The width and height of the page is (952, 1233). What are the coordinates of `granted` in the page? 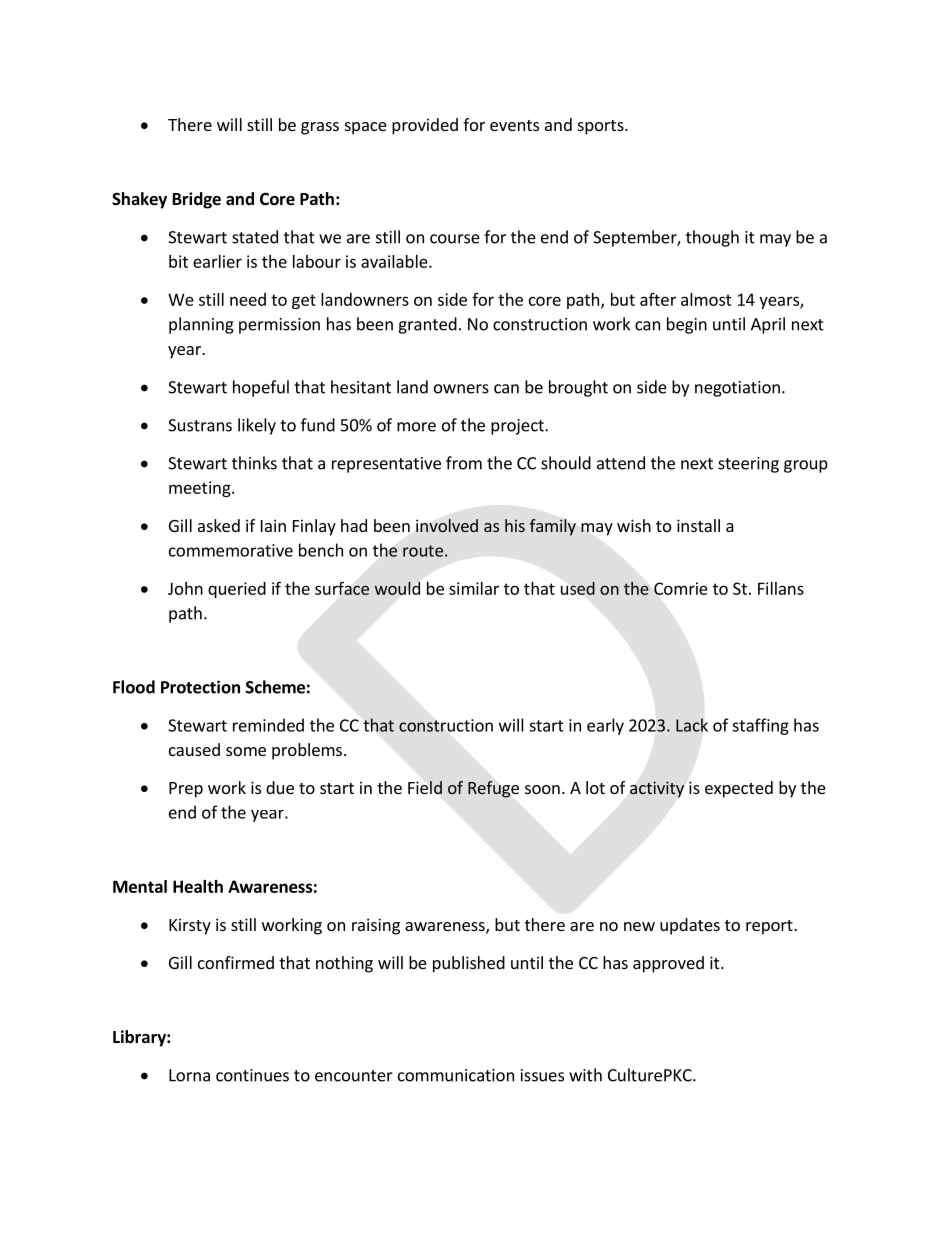 It's located at (427, 325).
